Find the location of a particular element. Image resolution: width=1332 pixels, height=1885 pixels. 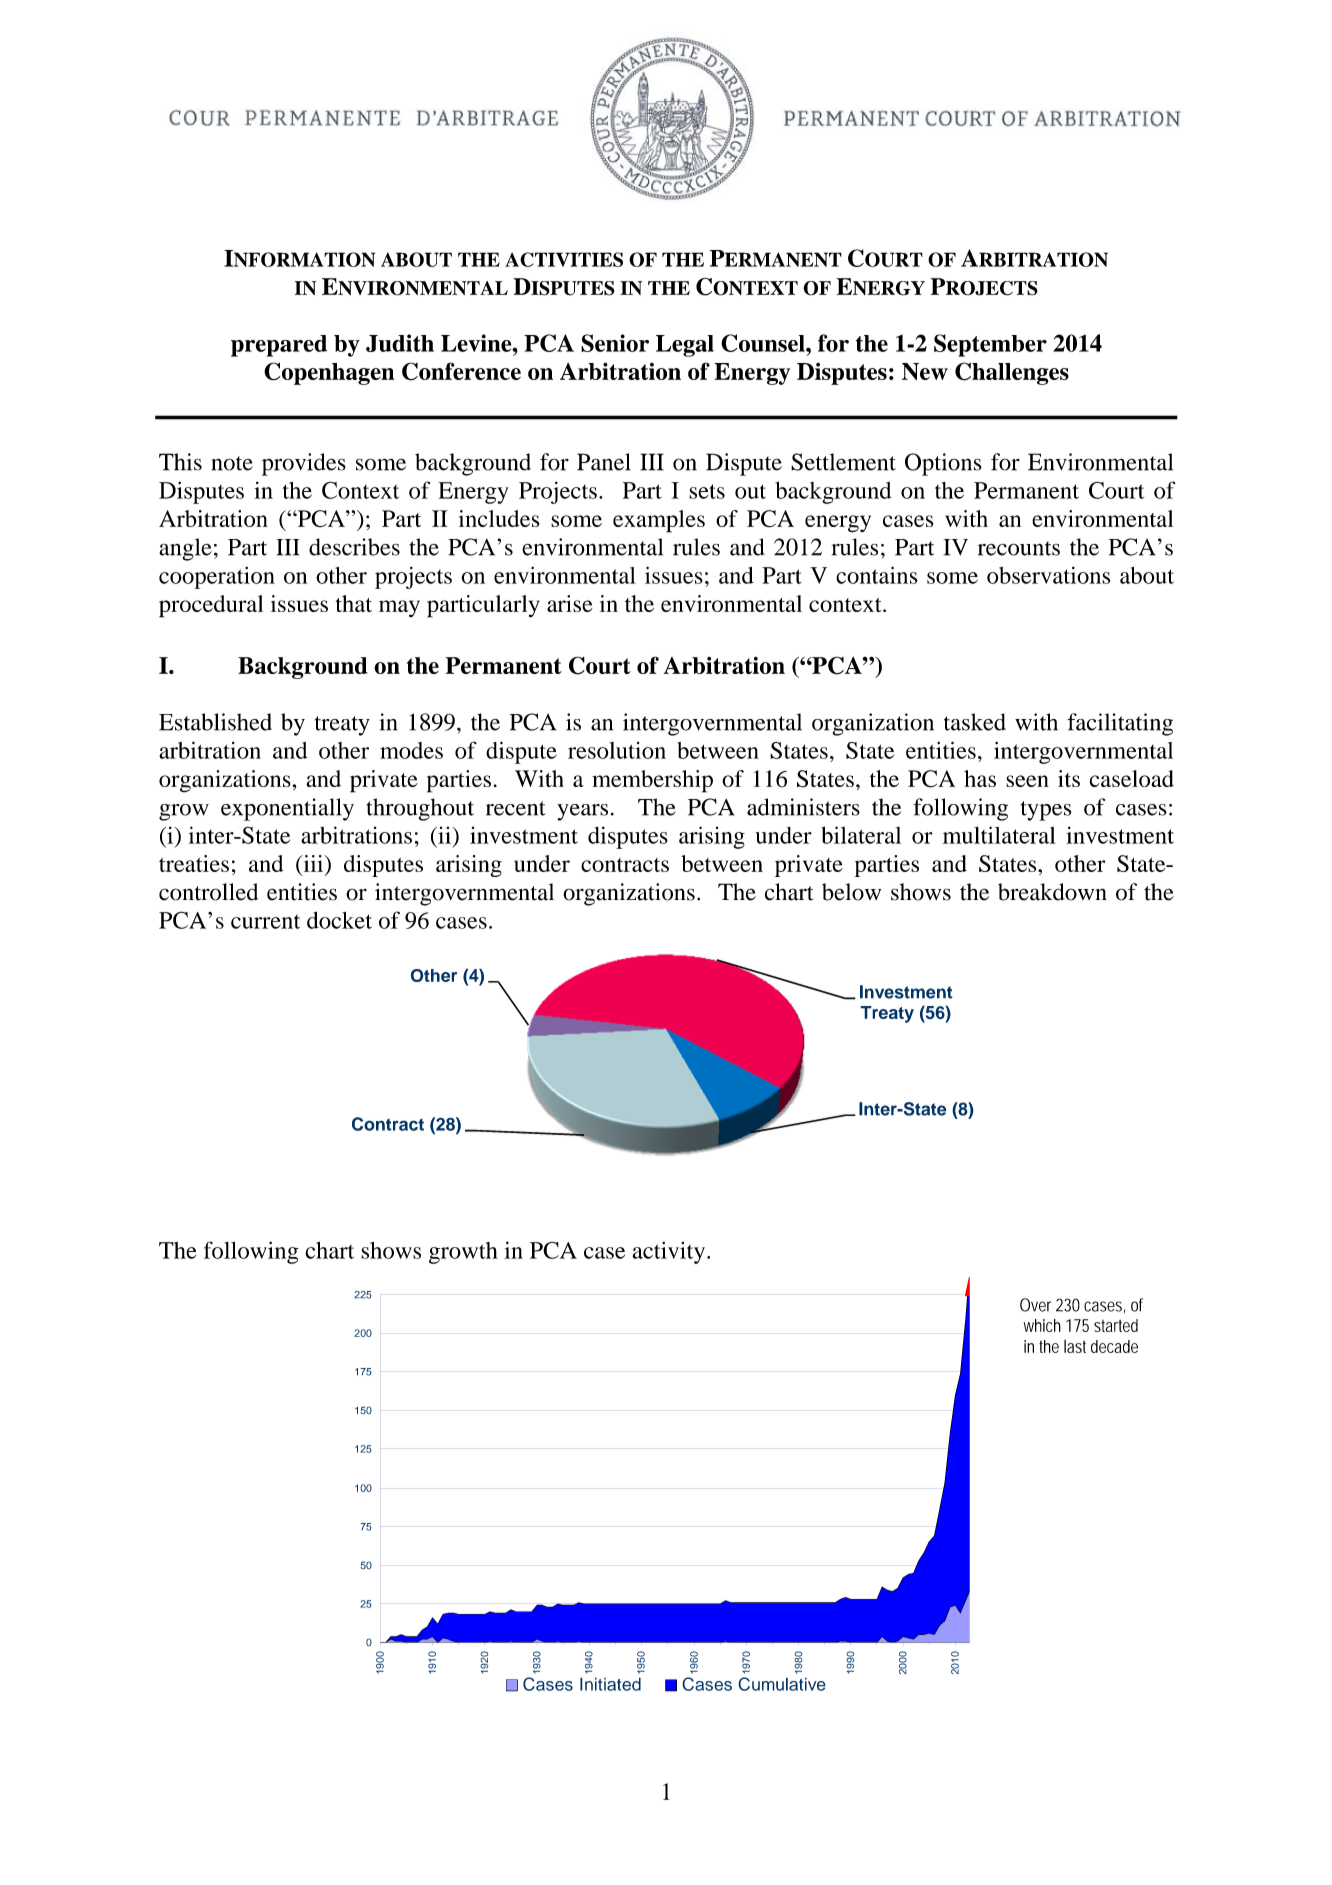

exponentially is located at coordinates (287, 809).
